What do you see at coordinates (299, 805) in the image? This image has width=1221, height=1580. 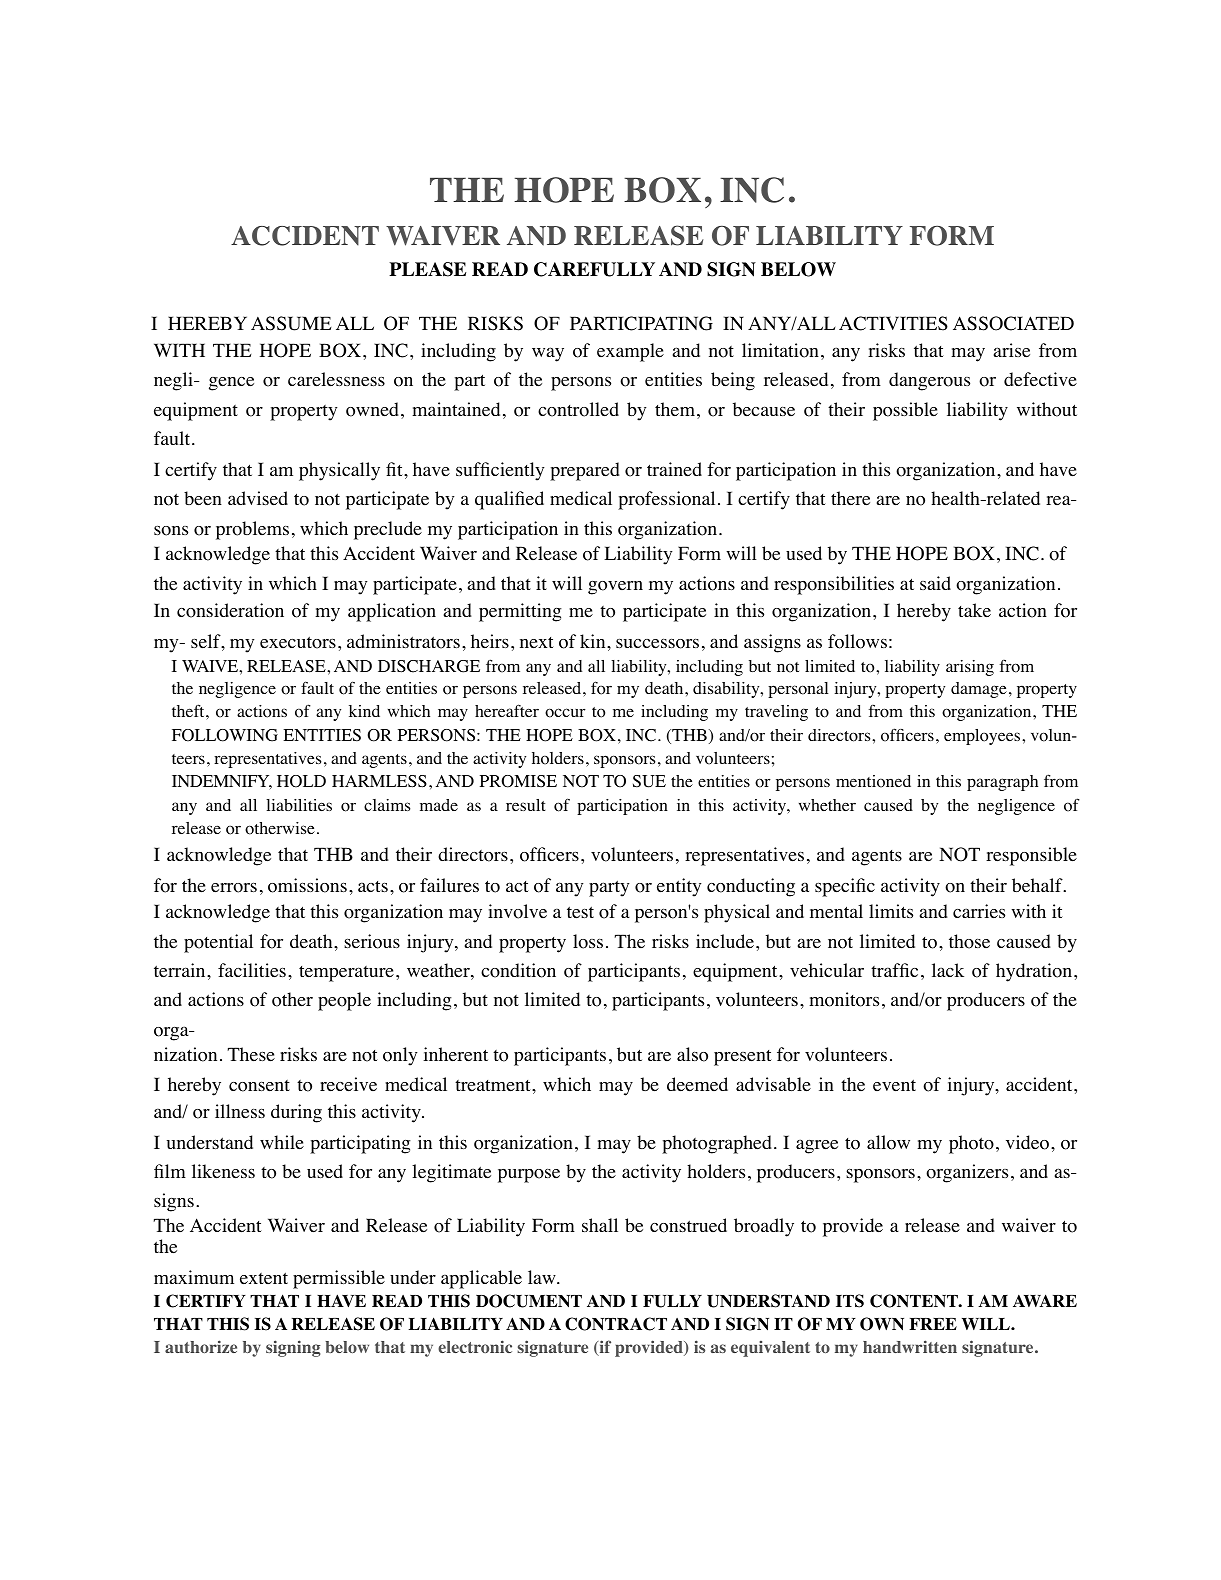 I see `liabilities` at bounding box center [299, 805].
